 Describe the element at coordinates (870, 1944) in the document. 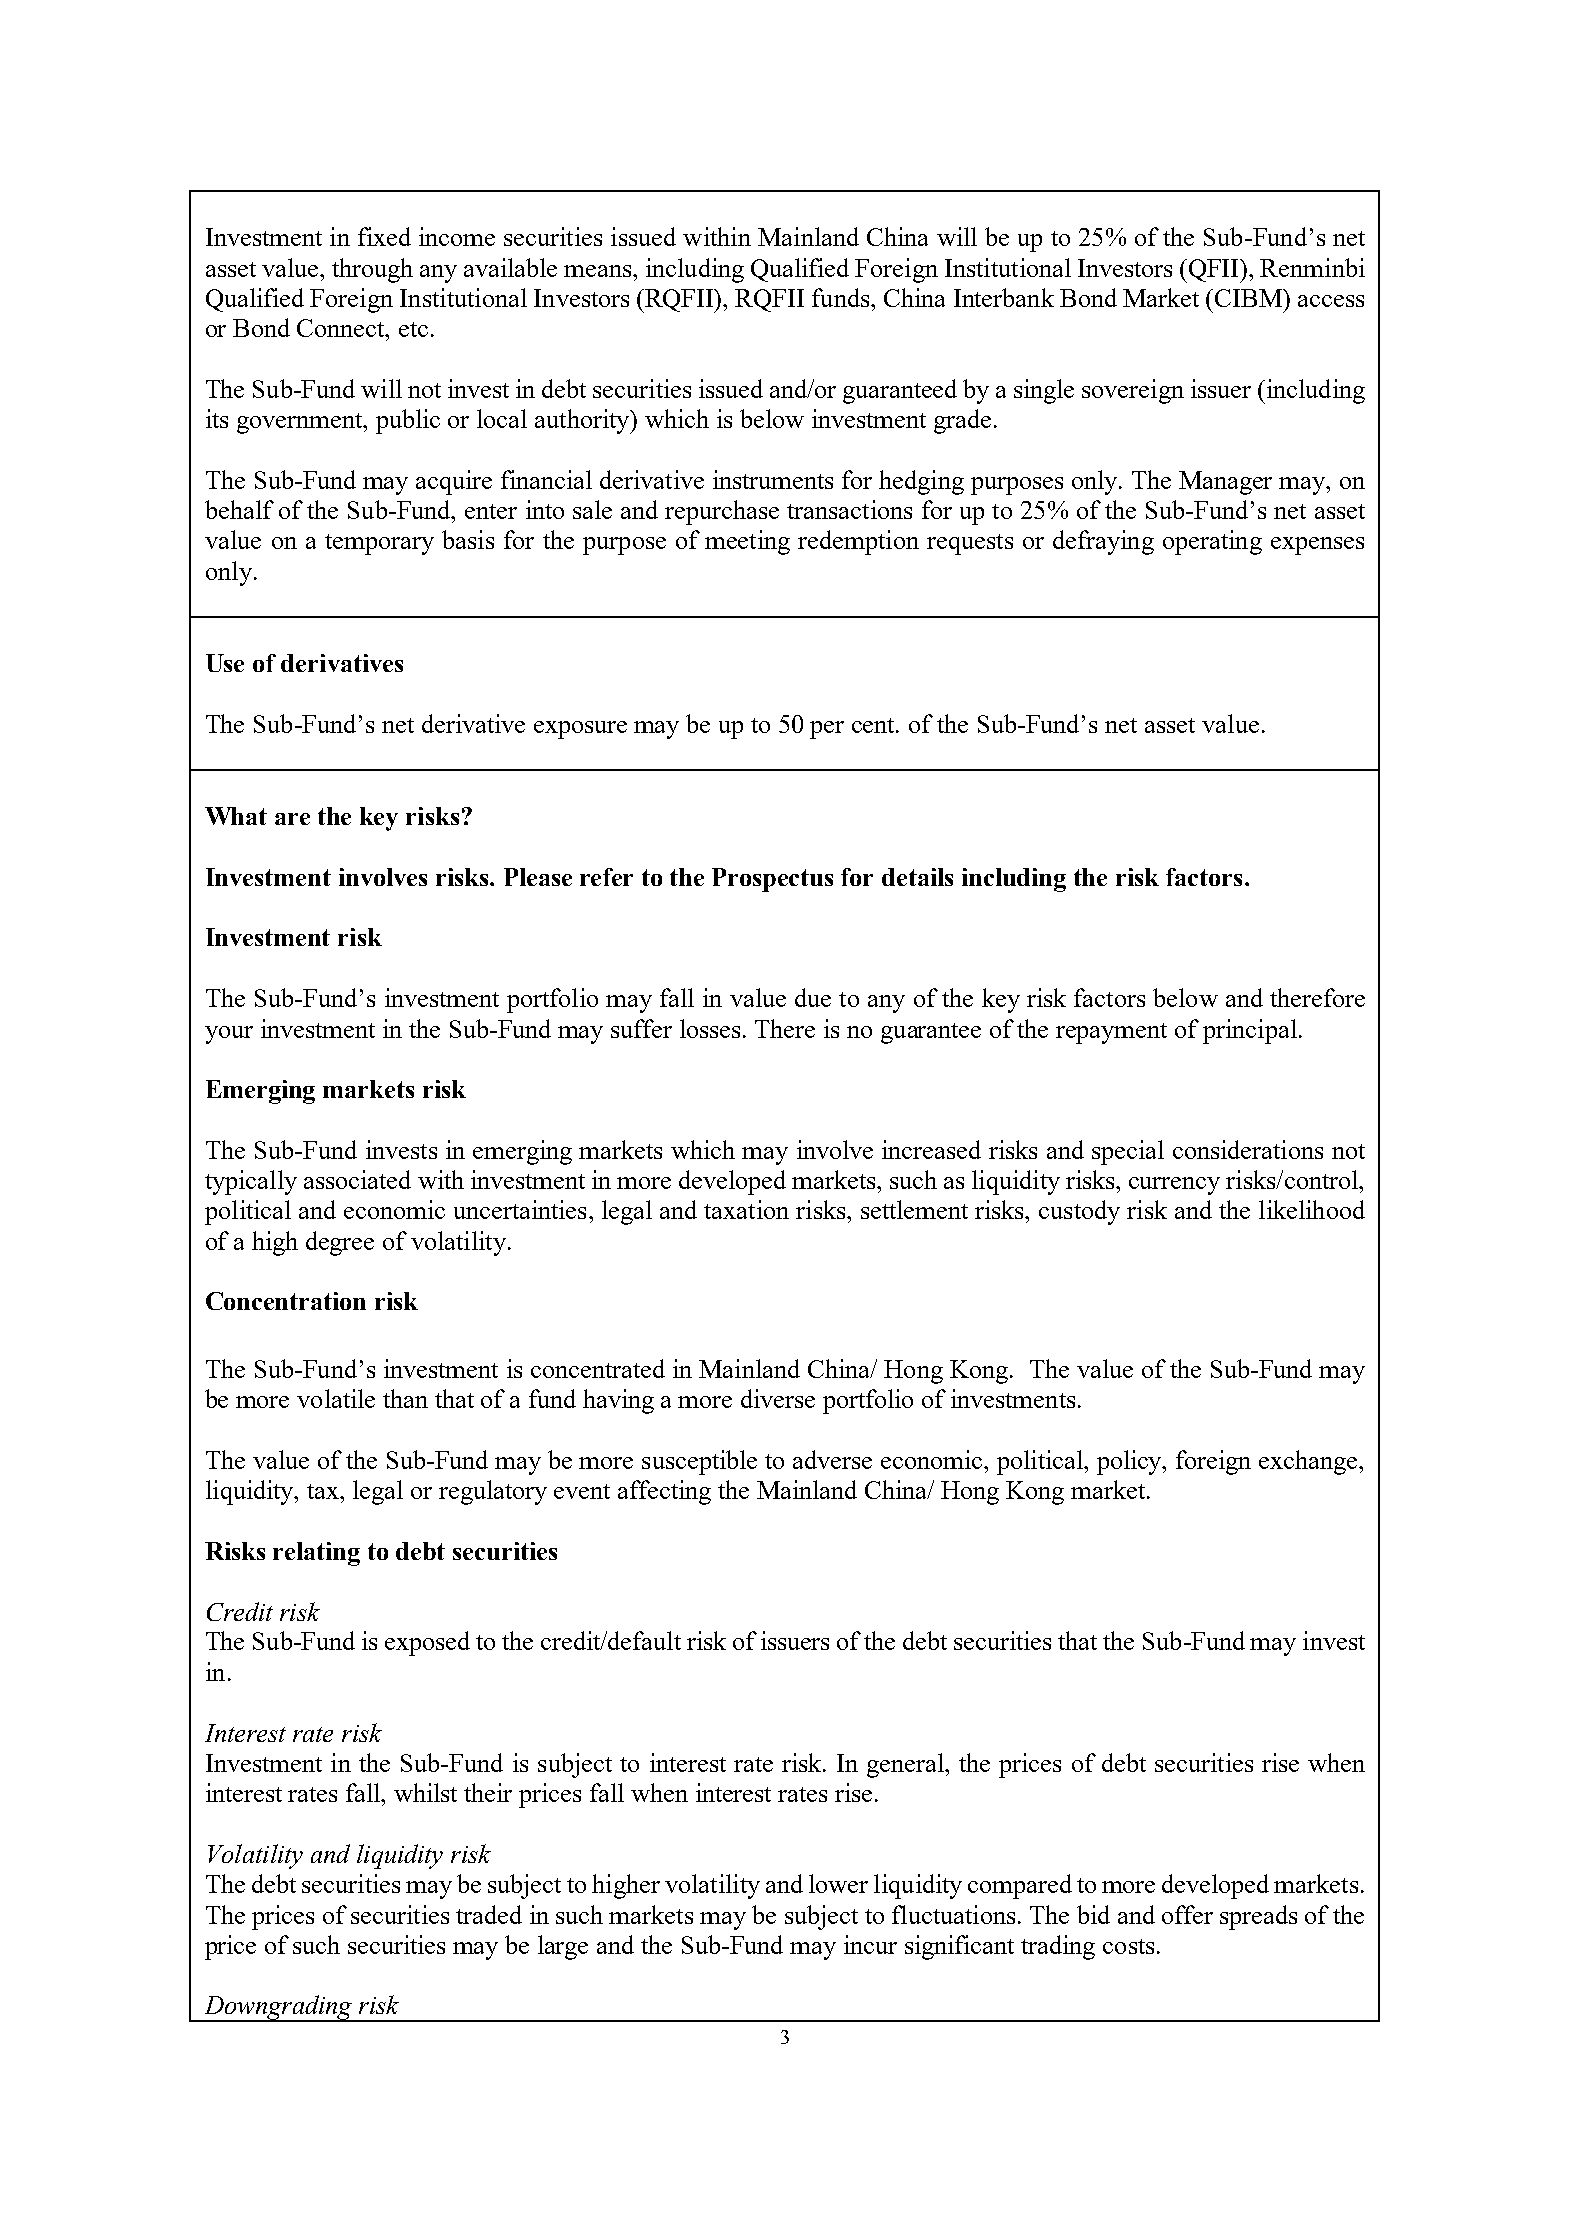

I see `incur` at that location.
